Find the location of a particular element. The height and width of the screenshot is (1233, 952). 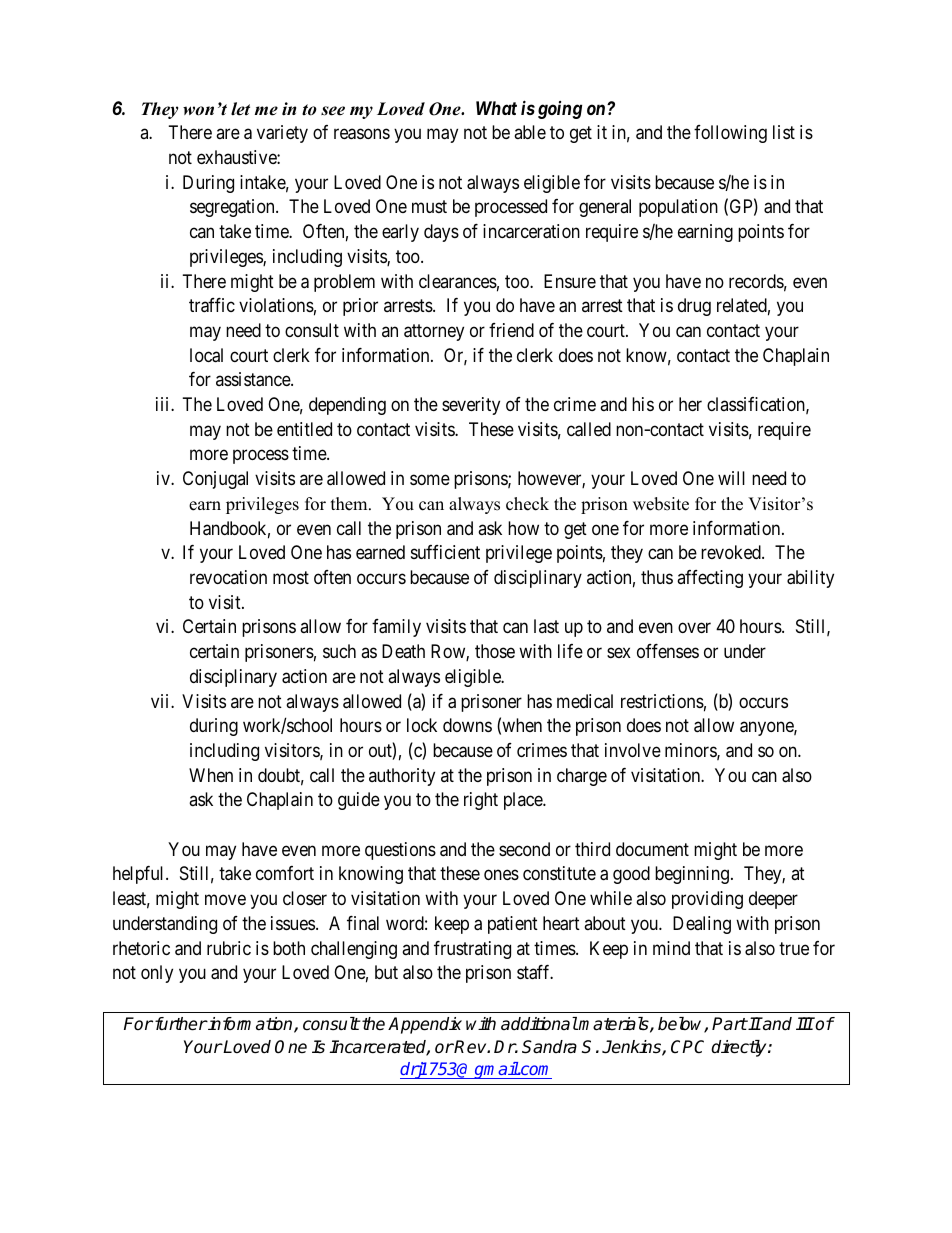

following is located at coordinates (730, 134).
